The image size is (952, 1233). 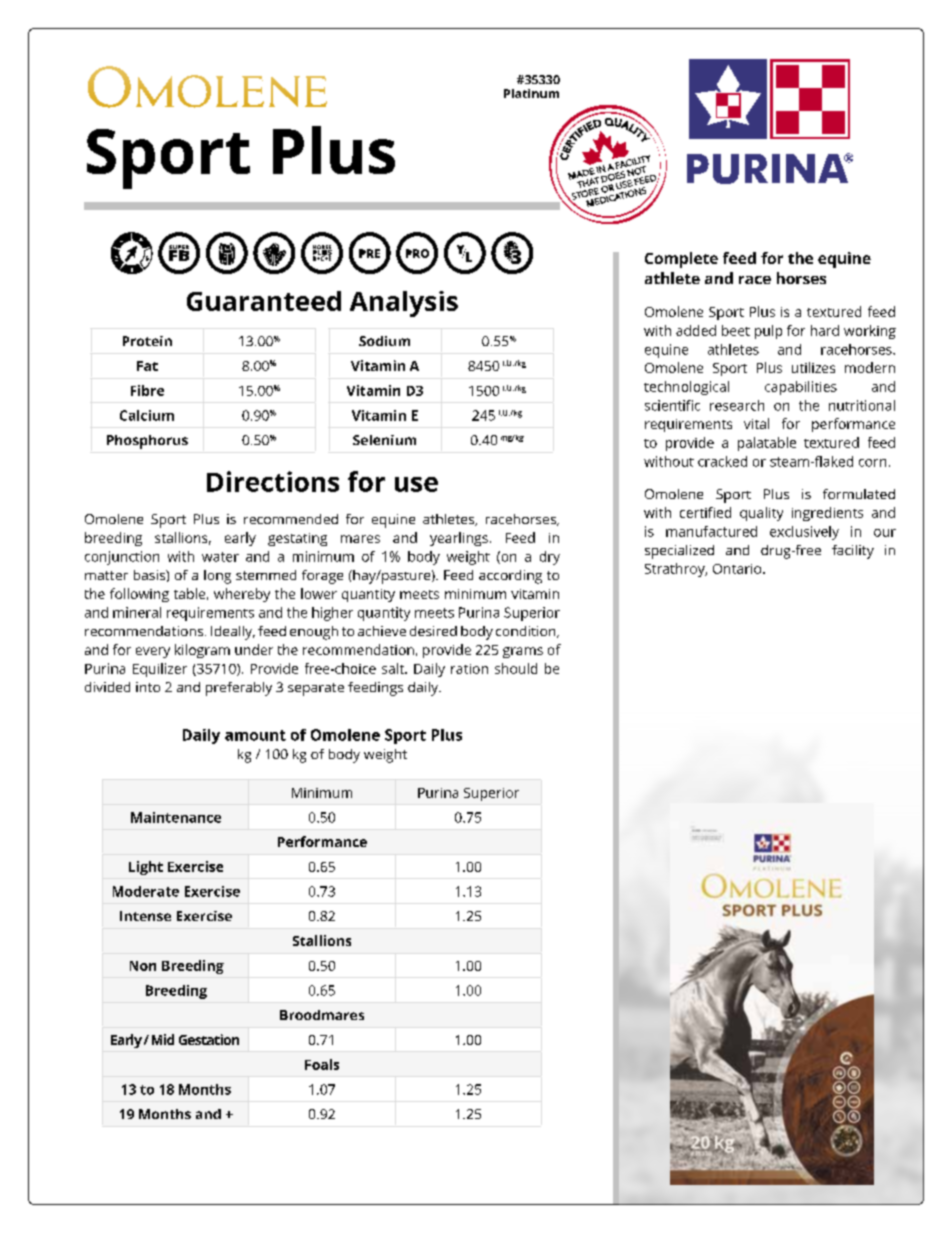 I want to click on grams, so click(x=523, y=652).
